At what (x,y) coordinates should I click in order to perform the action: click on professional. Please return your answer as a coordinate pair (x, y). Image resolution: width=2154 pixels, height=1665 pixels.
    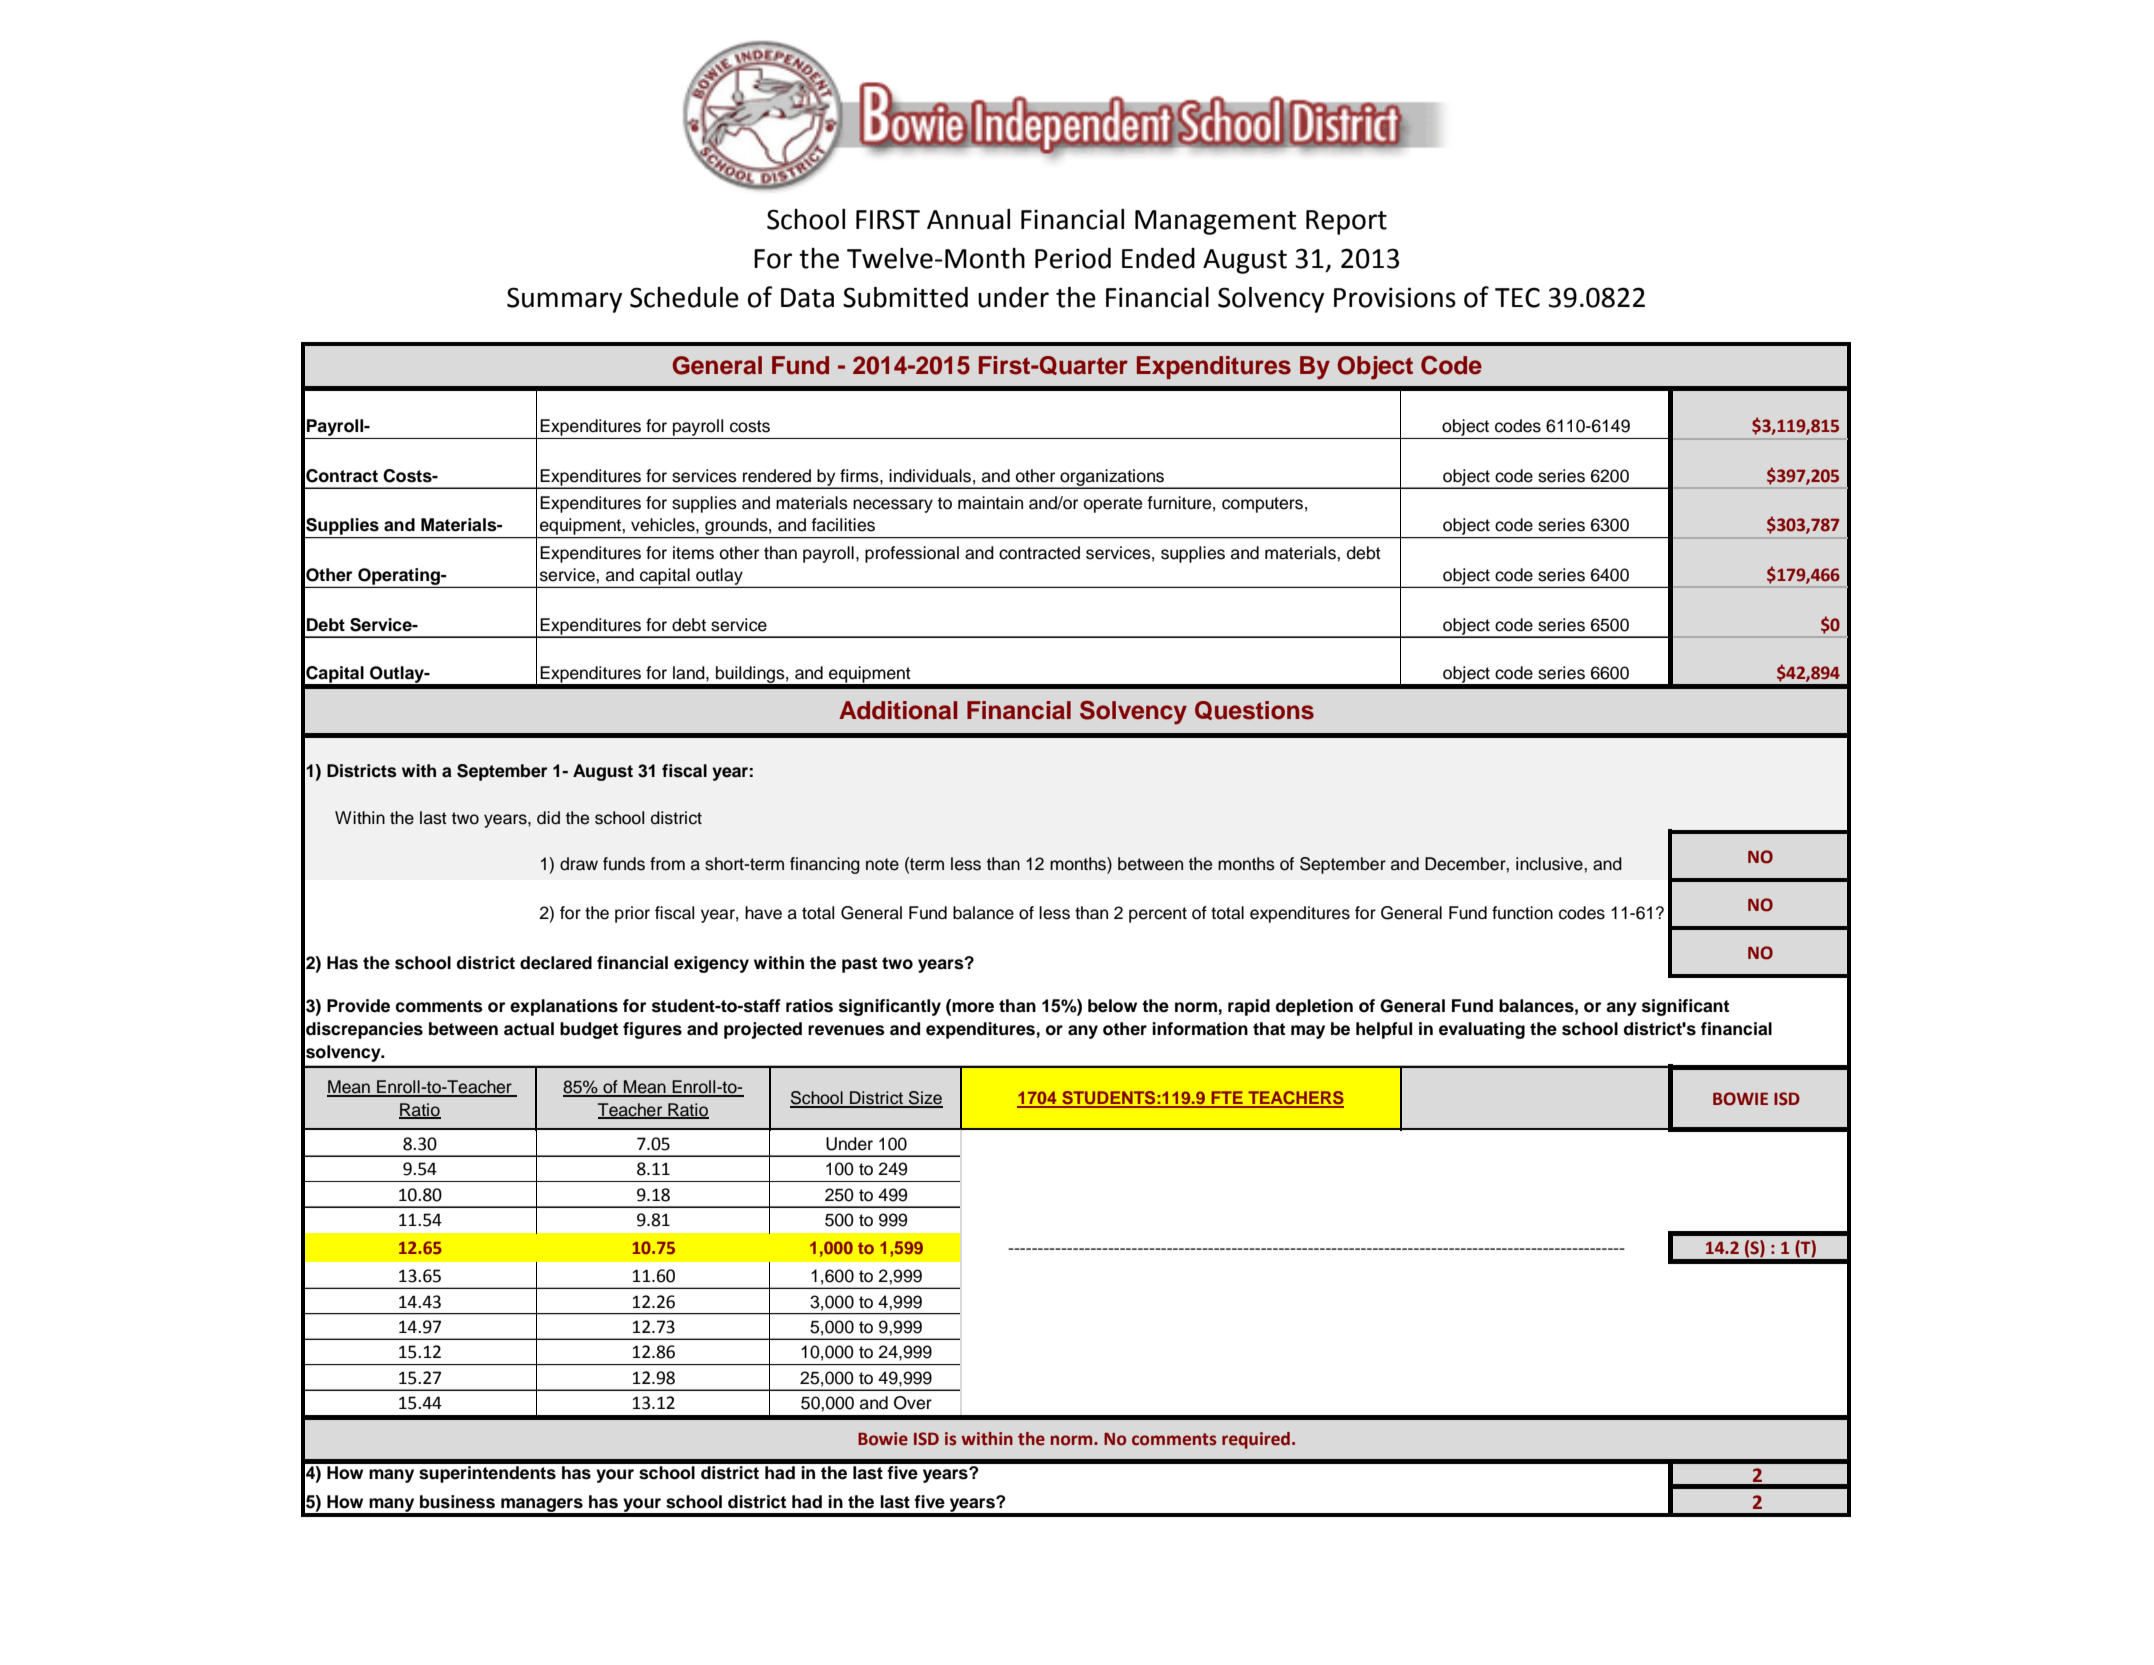
    Looking at the image, I should click on (912, 554).
